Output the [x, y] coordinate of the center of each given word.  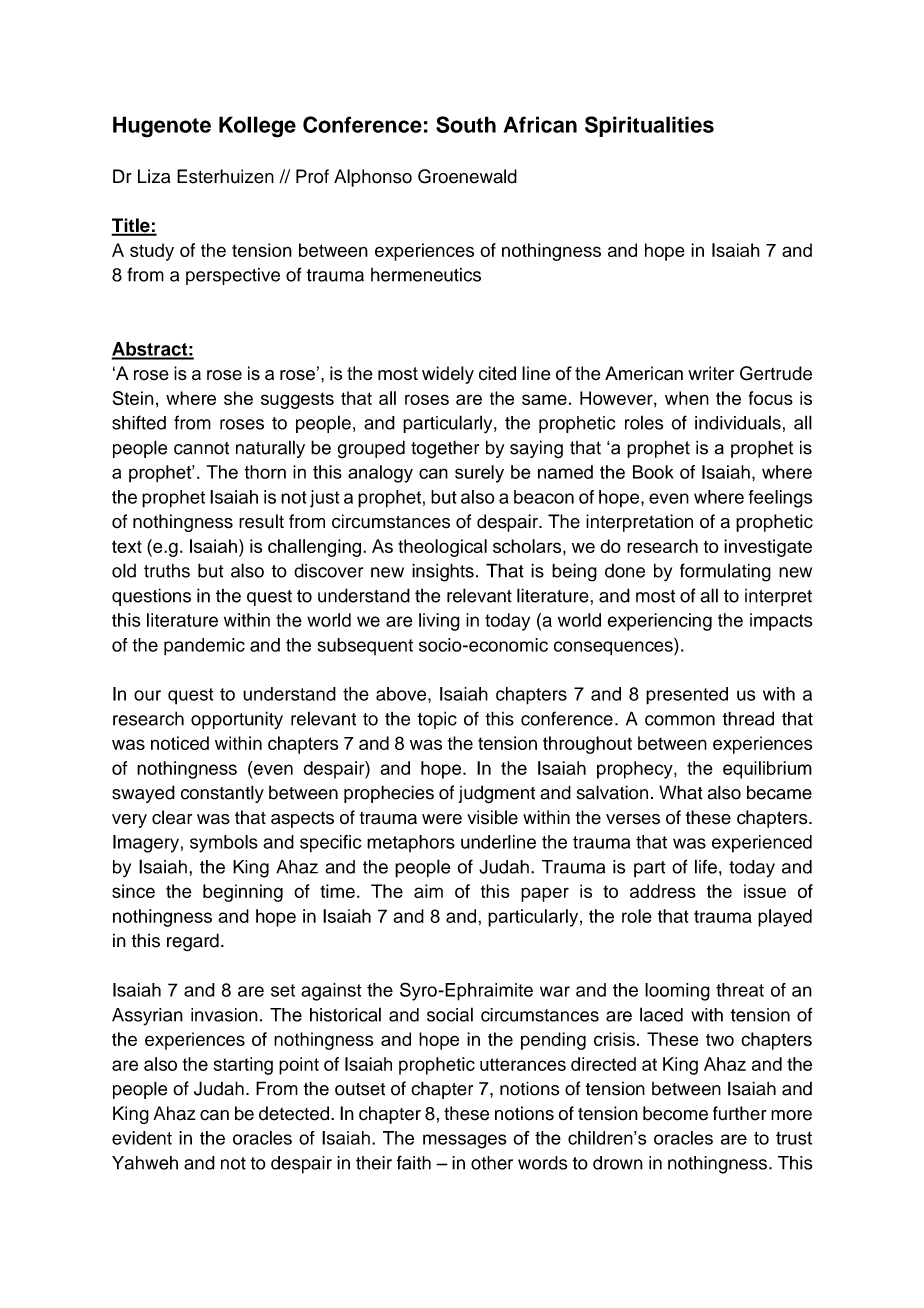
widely [448, 375]
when [687, 398]
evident [142, 1138]
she [238, 398]
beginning [243, 893]
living [439, 622]
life [706, 866]
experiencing [660, 622]
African [540, 124]
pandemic [204, 647]
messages [465, 1141]
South [466, 124]
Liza [154, 176]
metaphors [411, 843]
